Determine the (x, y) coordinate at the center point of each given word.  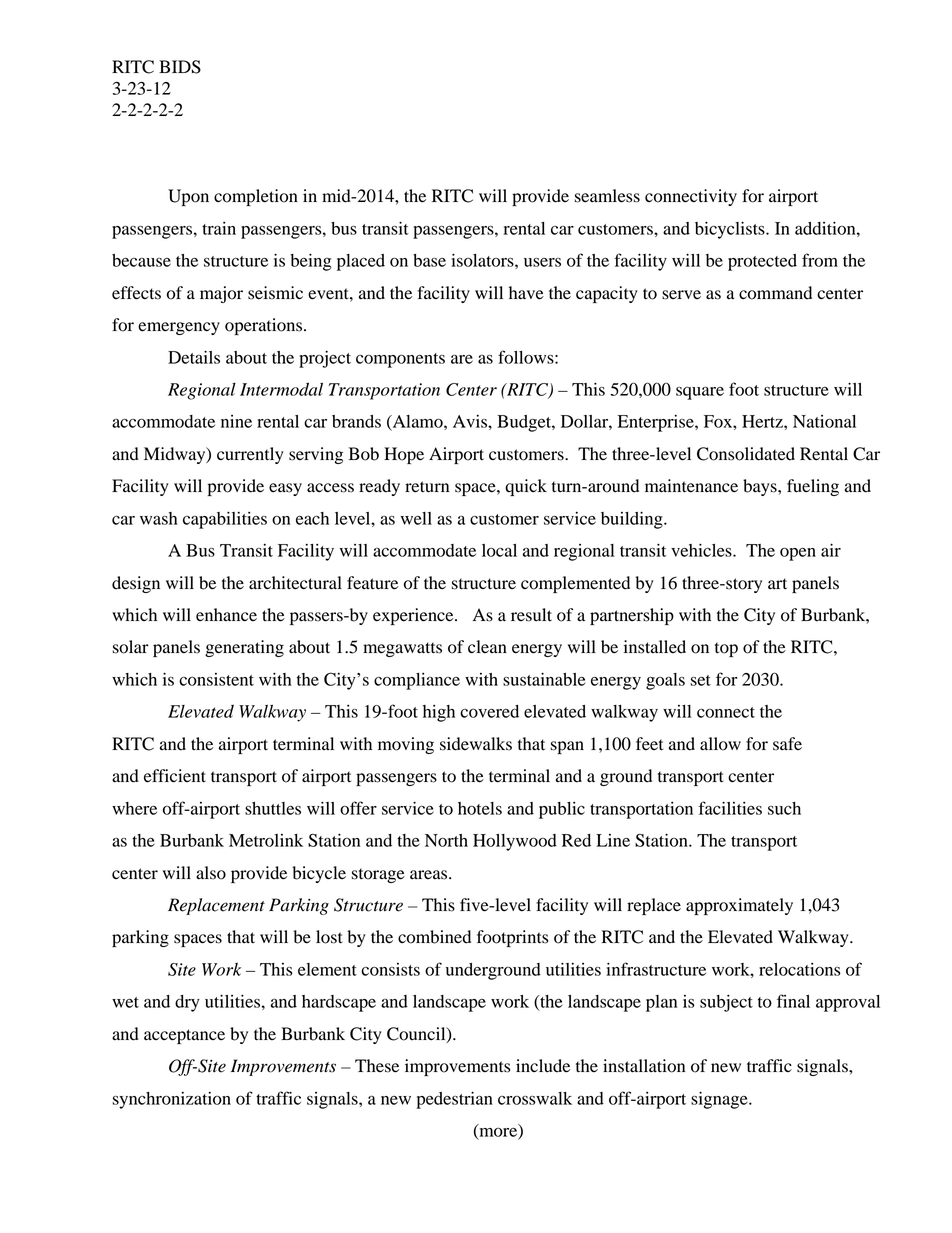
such (784, 808)
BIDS (180, 67)
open (798, 554)
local (499, 550)
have (526, 293)
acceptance (184, 1036)
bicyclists (731, 230)
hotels (480, 808)
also (211, 873)
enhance (226, 615)
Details (194, 357)
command (775, 293)
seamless (607, 196)
